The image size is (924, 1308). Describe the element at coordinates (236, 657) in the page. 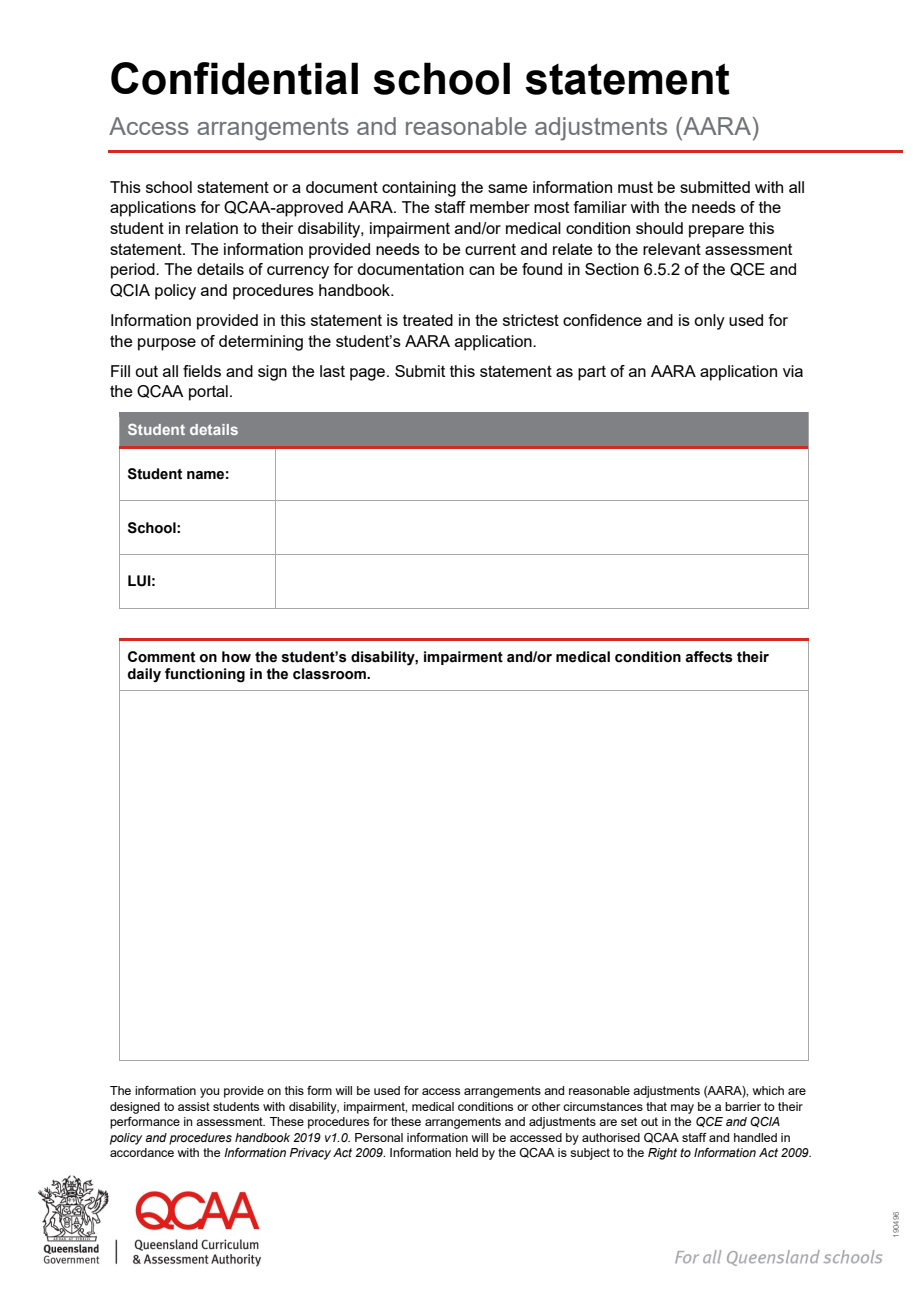

I see `how` at that location.
